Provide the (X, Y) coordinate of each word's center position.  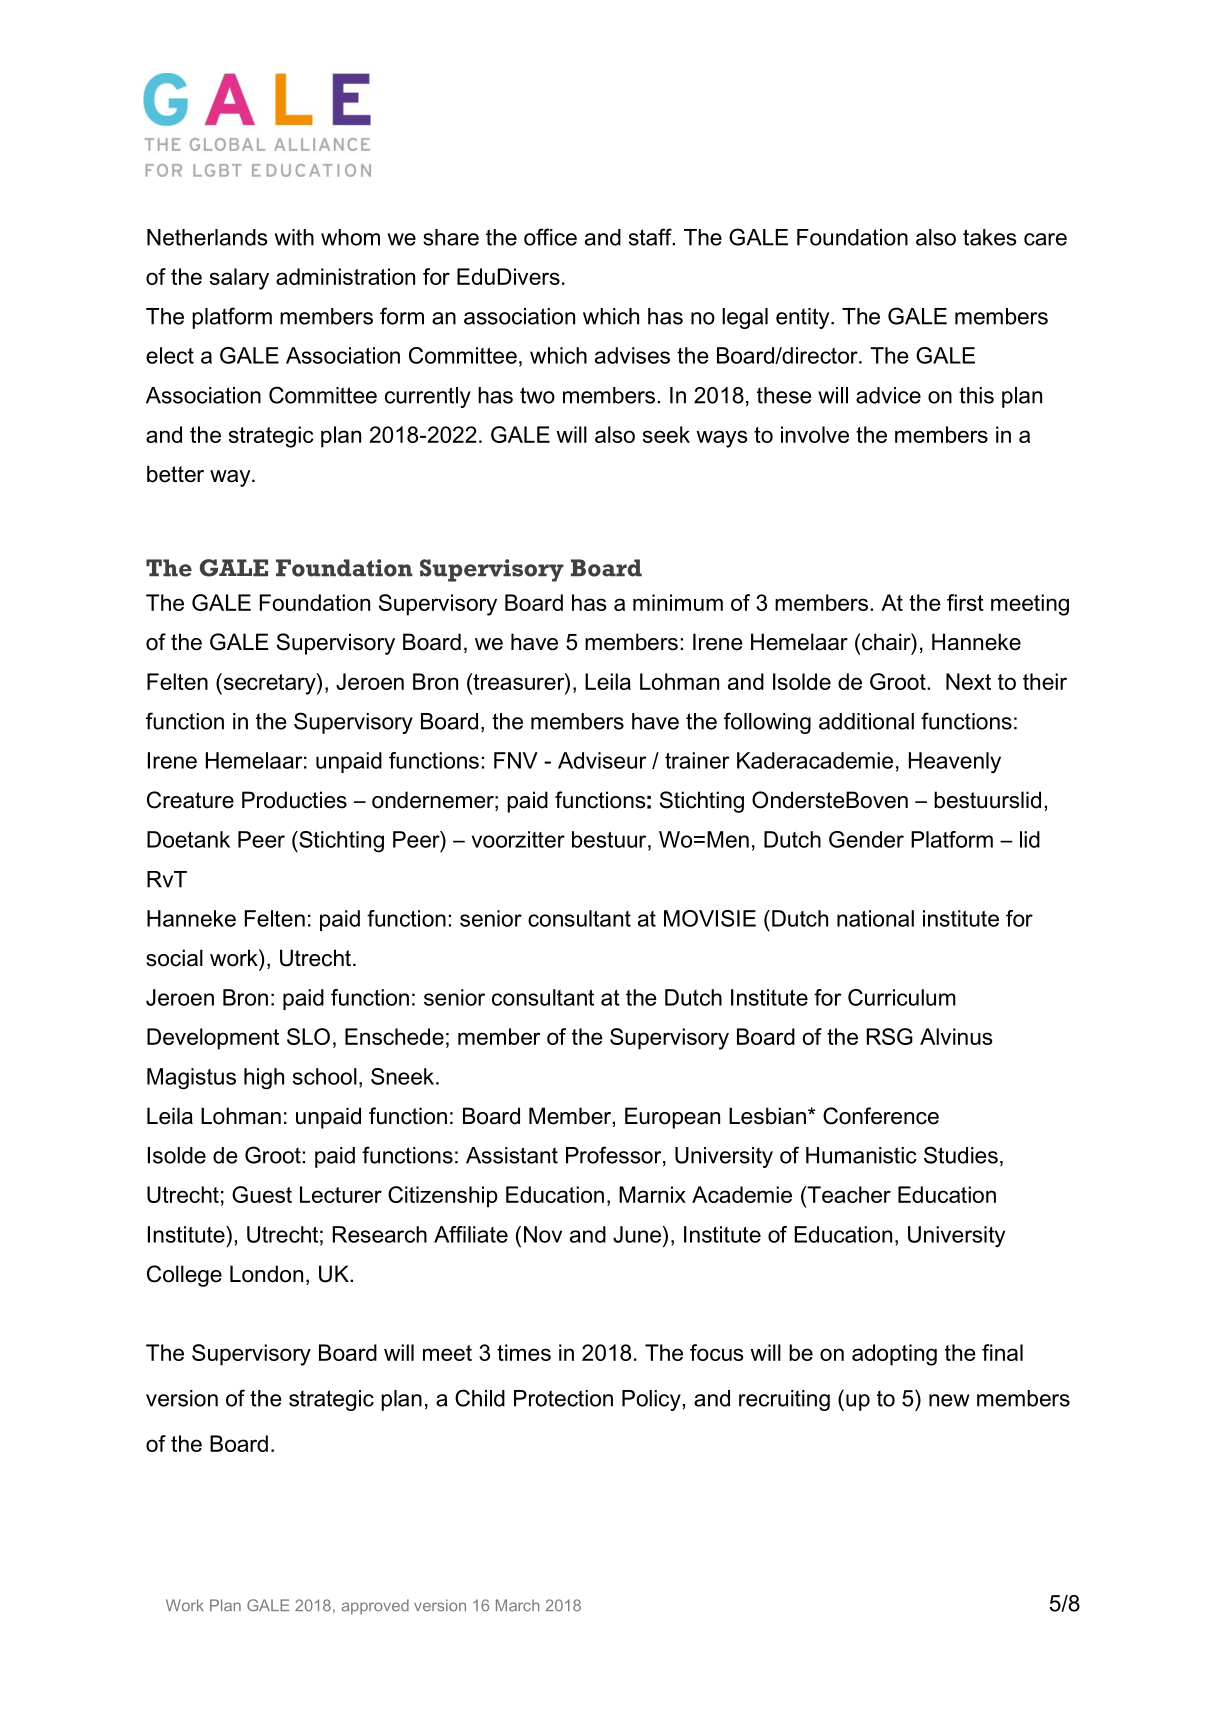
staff (651, 237)
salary (239, 279)
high (264, 1079)
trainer (697, 760)
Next (968, 681)
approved (375, 1607)
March (517, 1605)
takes (990, 237)
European (672, 1118)
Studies (961, 1155)
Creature (190, 800)
